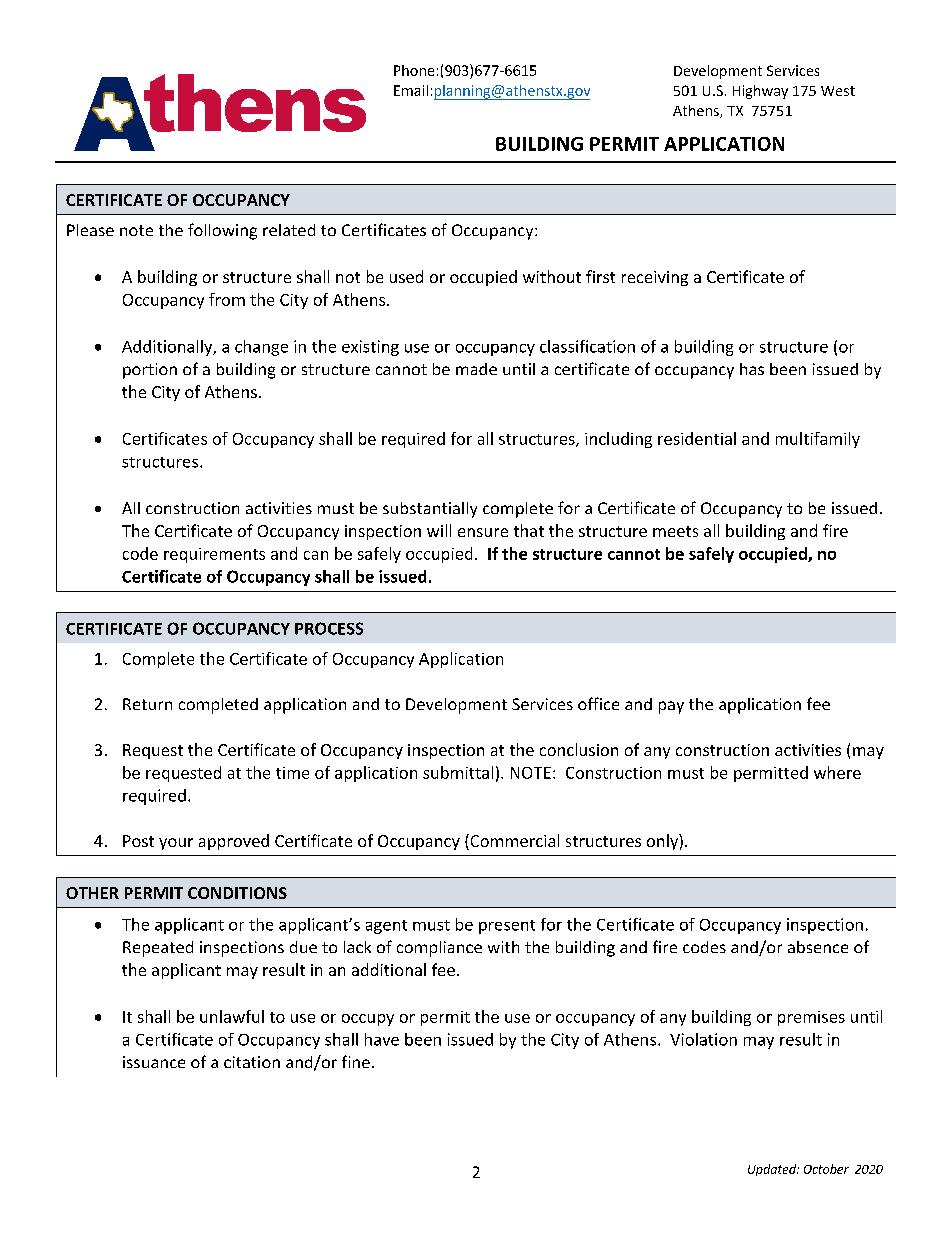 This screenshot has width=952, height=1233. What do you see at coordinates (222, 231) in the screenshot?
I see `following` at bounding box center [222, 231].
